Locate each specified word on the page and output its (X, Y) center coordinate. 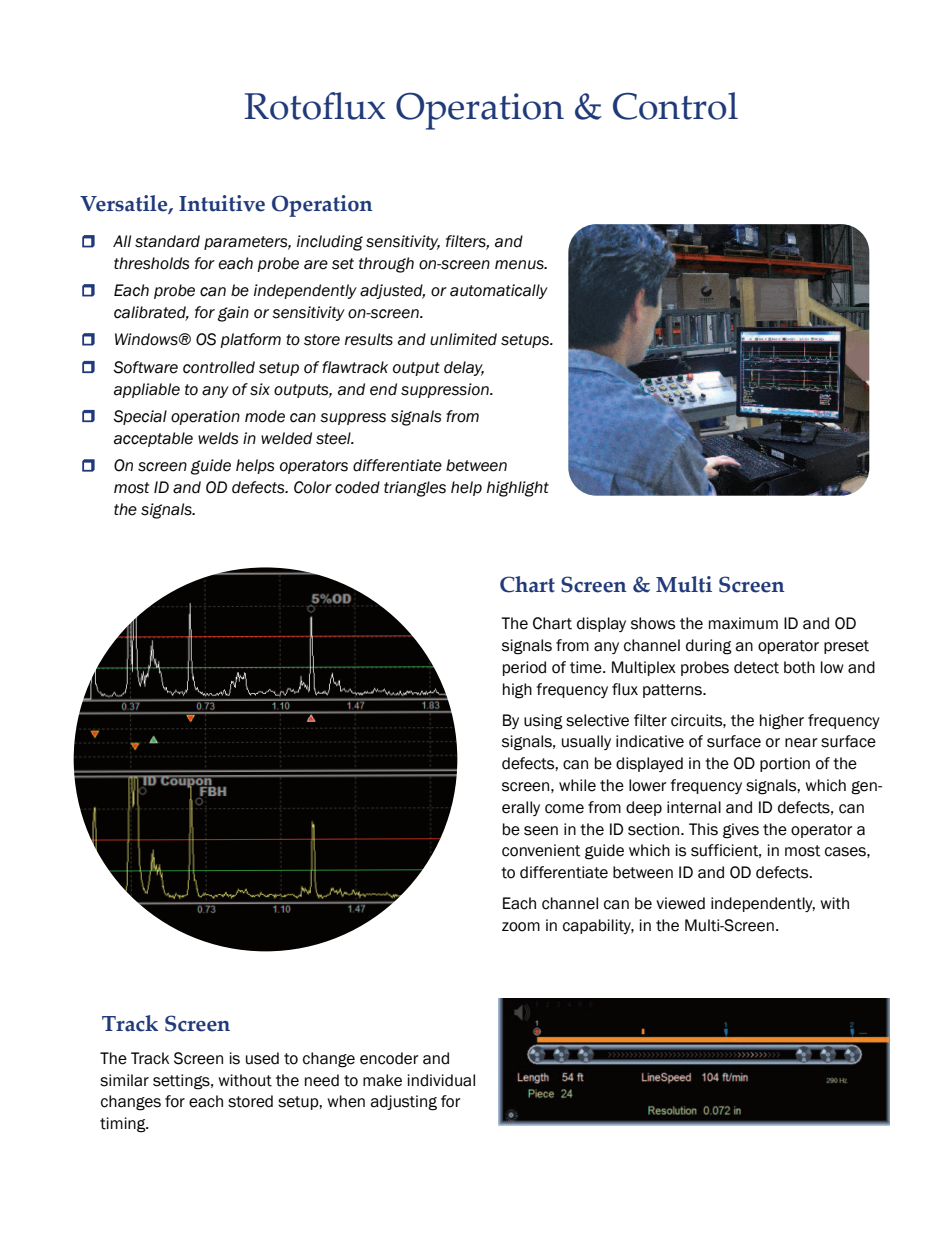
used (262, 1058)
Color (313, 487)
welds (218, 438)
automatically (499, 291)
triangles (415, 489)
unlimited (463, 339)
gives (741, 831)
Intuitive (222, 203)
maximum (743, 623)
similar (124, 1080)
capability (598, 926)
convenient (541, 850)
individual (441, 1080)
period (524, 668)
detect (756, 667)
